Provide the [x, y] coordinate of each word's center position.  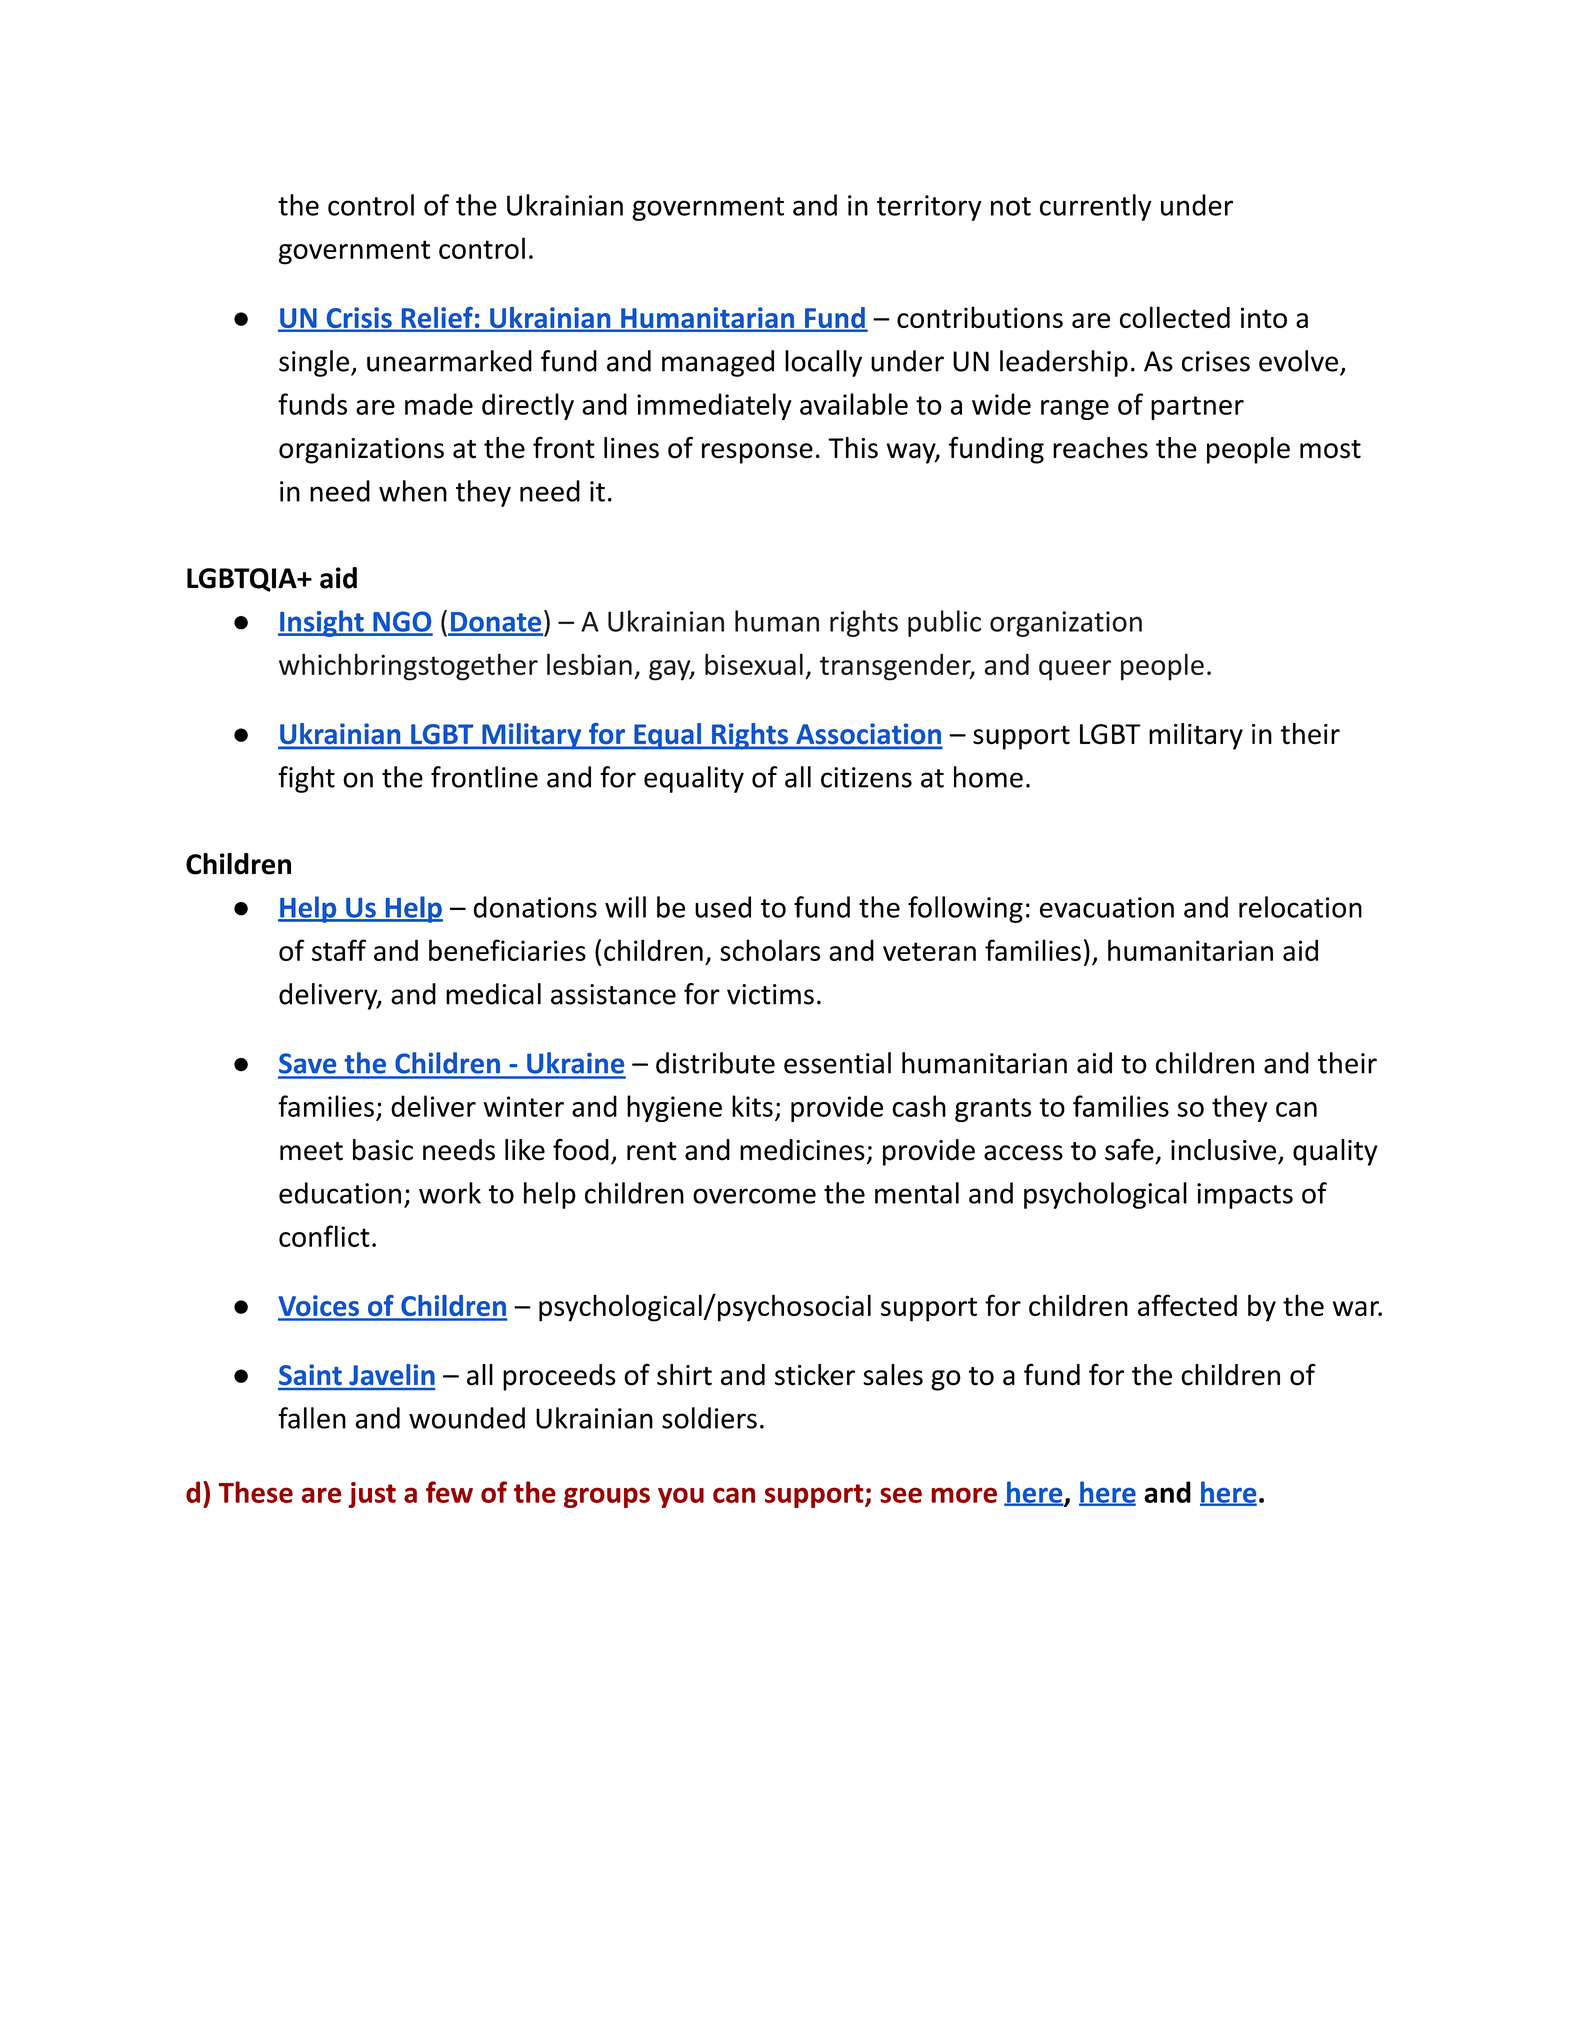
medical [493, 994]
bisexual [754, 664]
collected [1175, 317]
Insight [322, 623]
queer [1075, 670]
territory [929, 208]
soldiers [709, 1418]
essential [837, 1063]
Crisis [359, 319]
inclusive [1223, 1150]
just [372, 1495]
